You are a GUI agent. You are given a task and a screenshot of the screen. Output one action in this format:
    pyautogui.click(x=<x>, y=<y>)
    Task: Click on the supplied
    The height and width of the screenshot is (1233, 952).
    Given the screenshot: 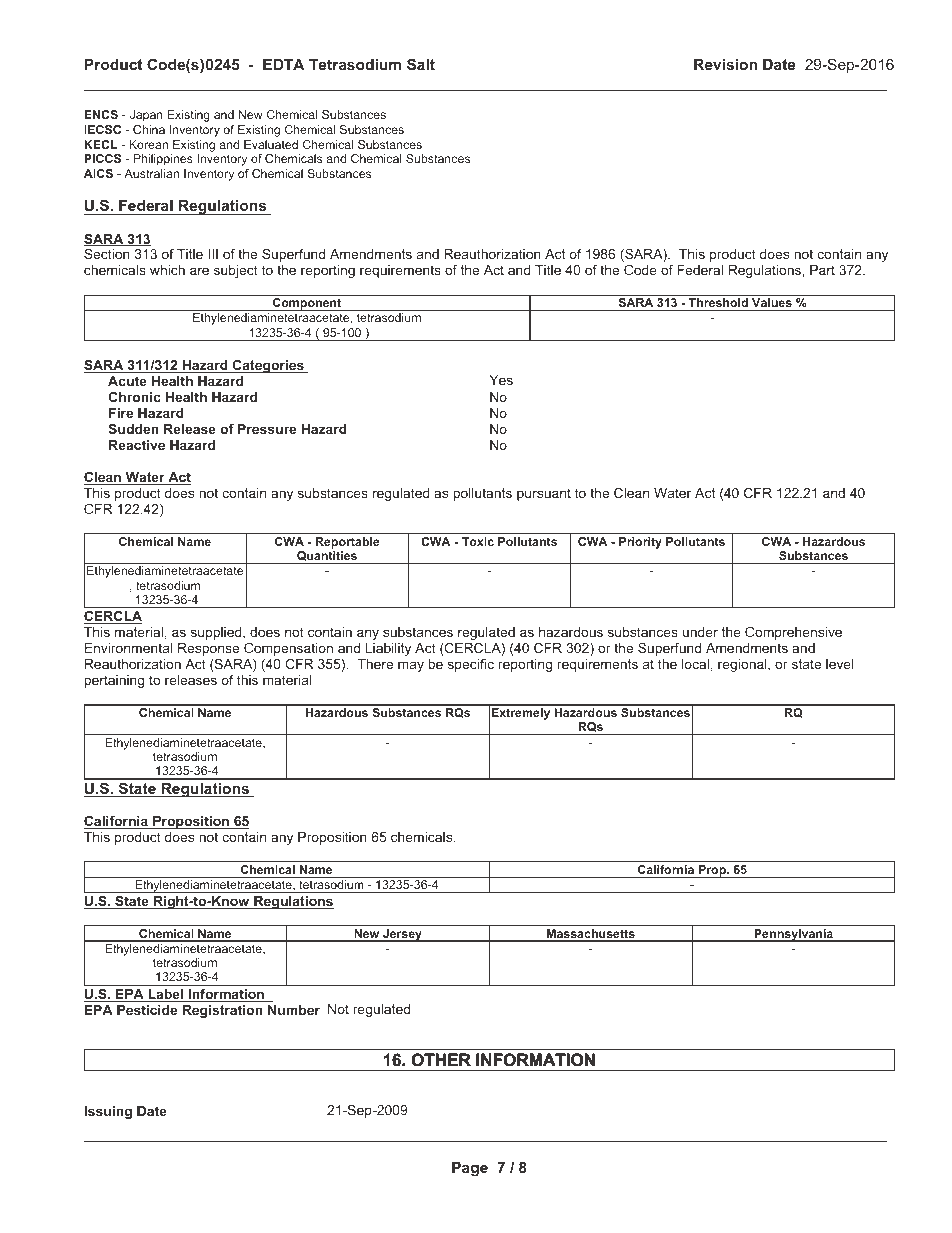 What is the action you would take?
    pyautogui.click(x=217, y=633)
